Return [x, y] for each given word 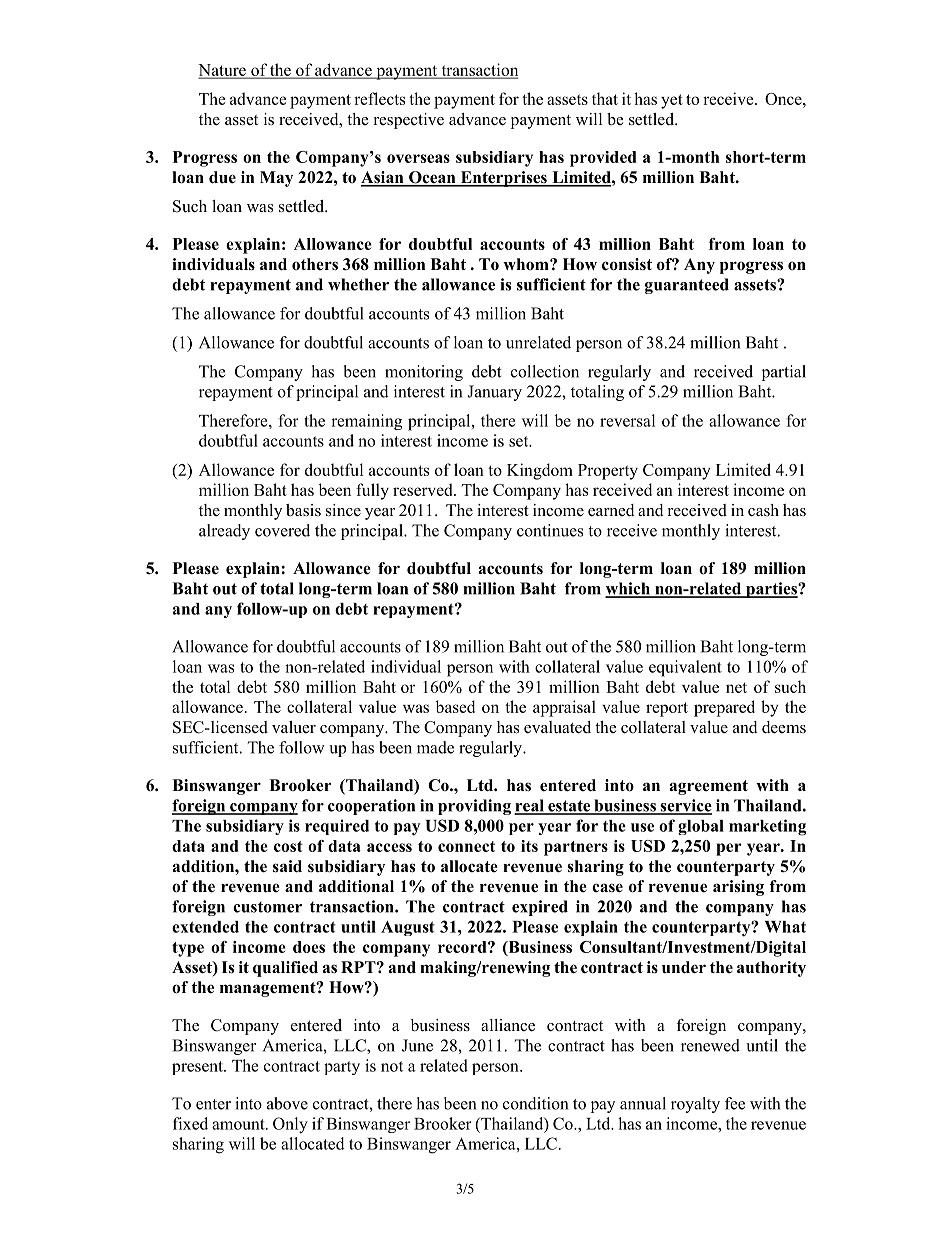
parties [771, 590]
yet [672, 101]
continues [550, 530]
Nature [223, 71]
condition [535, 1103]
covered [282, 530]
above [287, 1103]
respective [409, 121]
